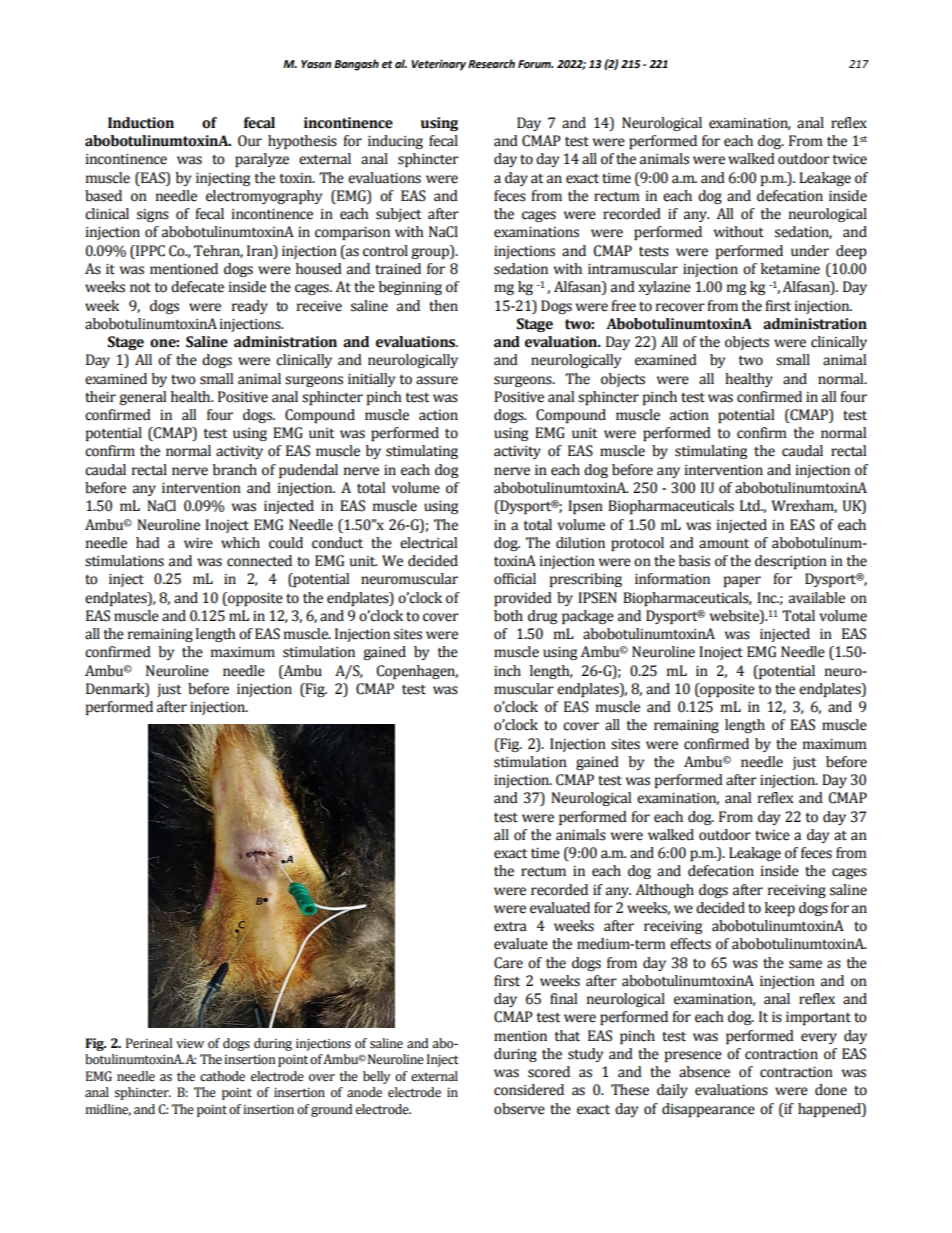  Describe the element at coordinates (198, 543) in the screenshot. I see `wire` at that location.
